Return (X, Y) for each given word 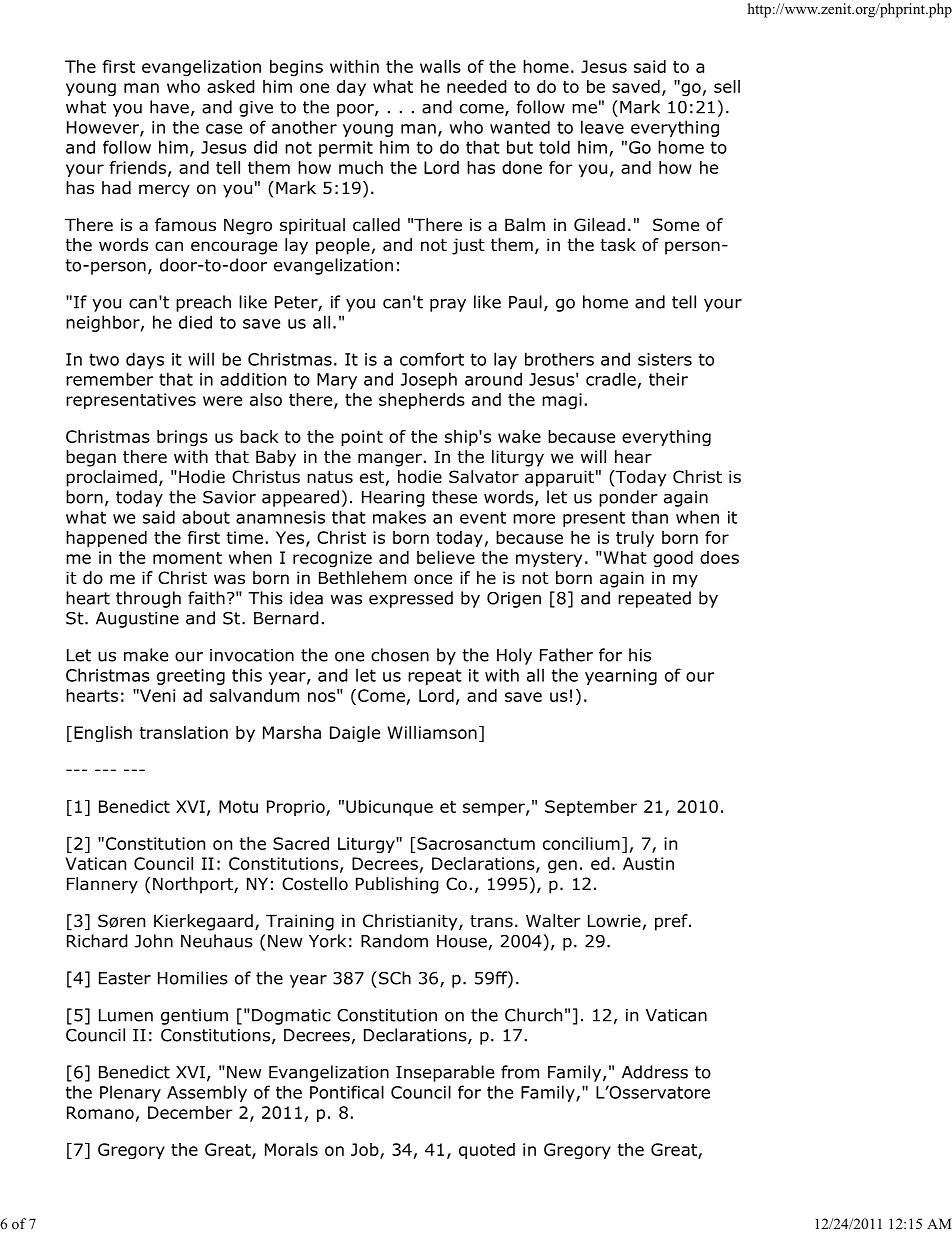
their (668, 379)
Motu (238, 806)
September (591, 808)
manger (390, 460)
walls (440, 66)
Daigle (355, 734)
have (169, 107)
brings (182, 438)
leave (602, 127)
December (190, 1112)
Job (366, 1150)
